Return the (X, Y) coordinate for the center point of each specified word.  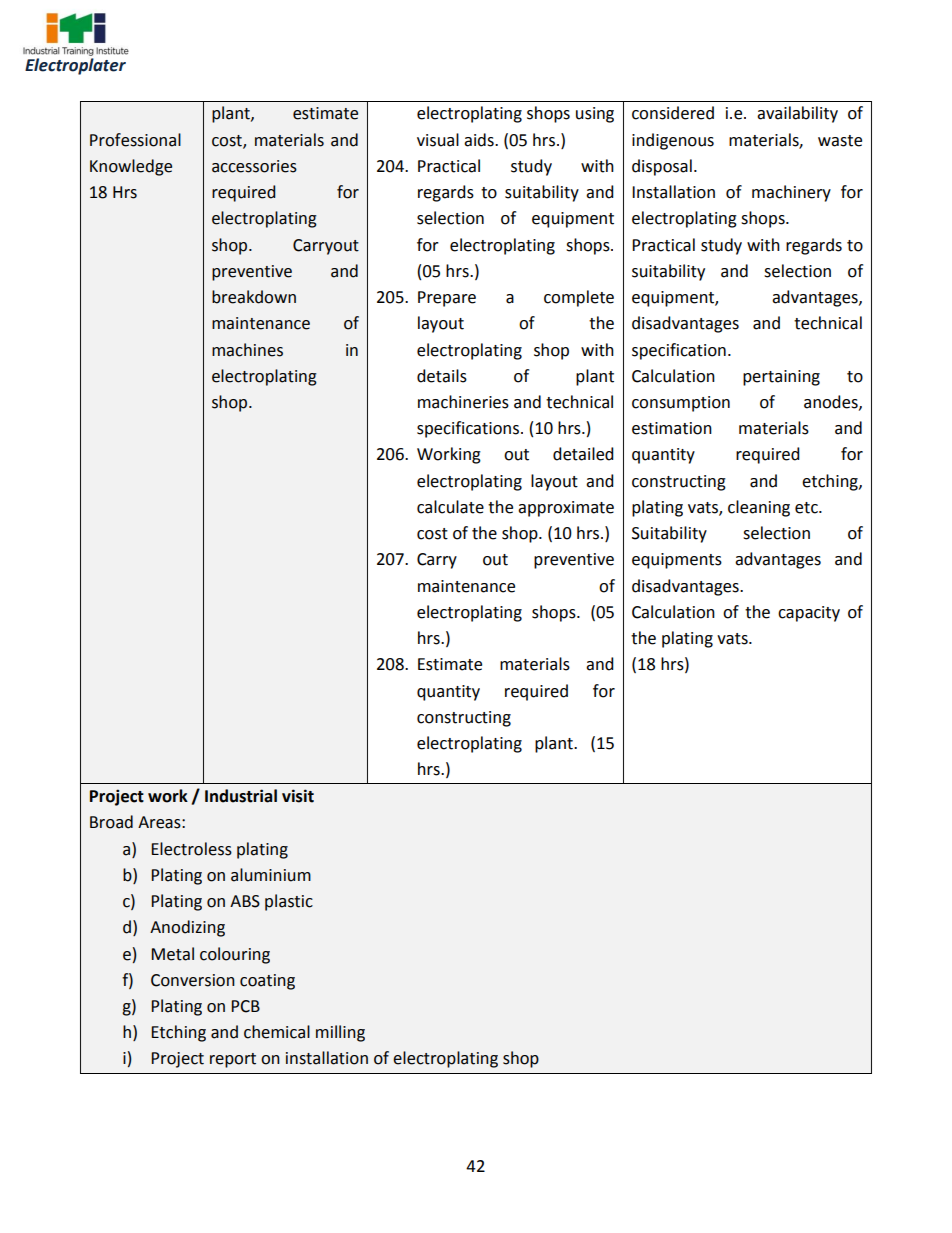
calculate (450, 507)
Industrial (241, 796)
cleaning (759, 508)
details (442, 376)
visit (298, 796)
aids (480, 140)
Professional (135, 140)
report (233, 1060)
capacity (809, 614)
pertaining (781, 378)
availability (797, 114)
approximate (566, 509)
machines (247, 350)
